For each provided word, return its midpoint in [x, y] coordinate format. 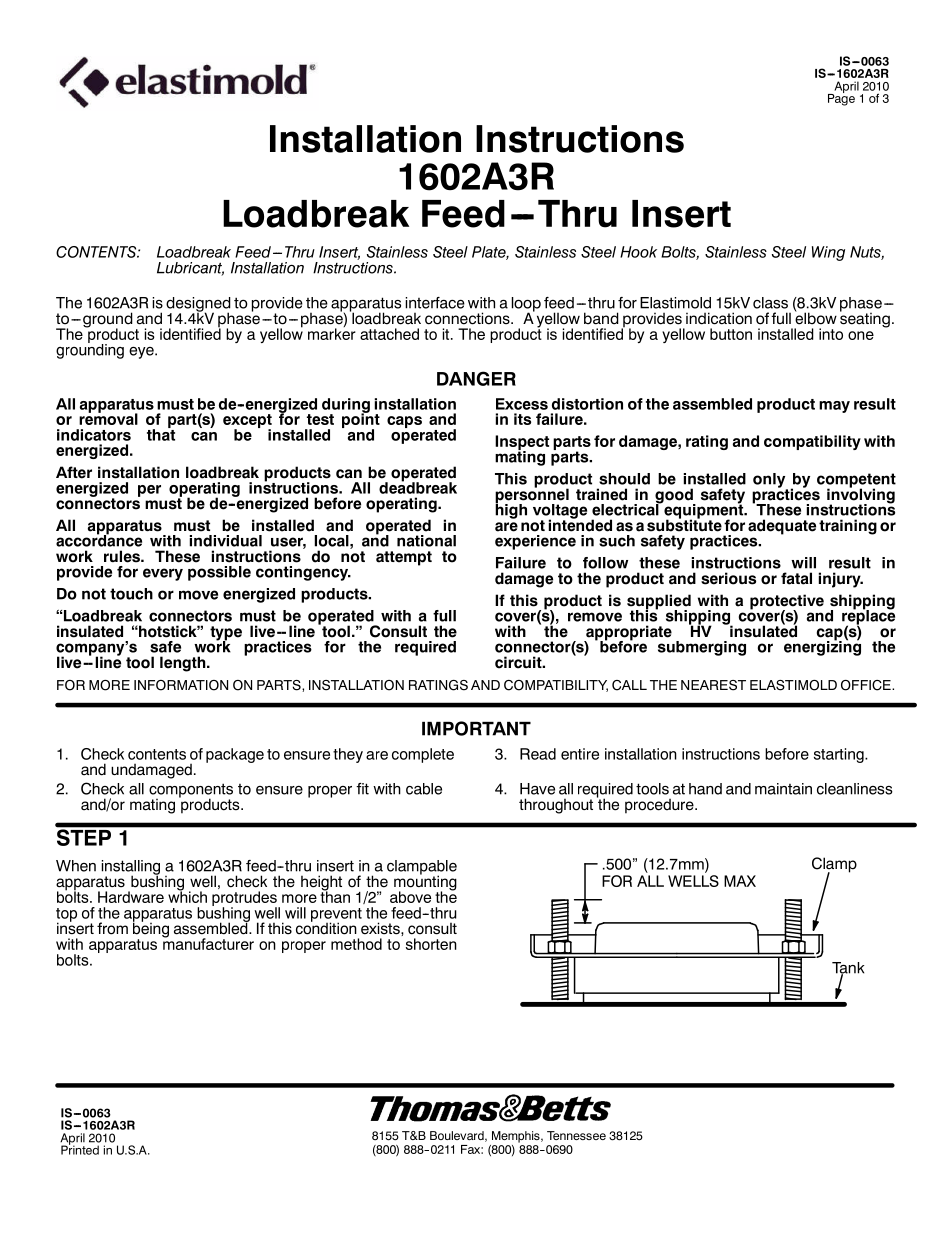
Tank [848, 969]
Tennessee [576, 1135]
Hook [638, 252]
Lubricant [190, 269]
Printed [80, 1149]
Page [841, 98]
